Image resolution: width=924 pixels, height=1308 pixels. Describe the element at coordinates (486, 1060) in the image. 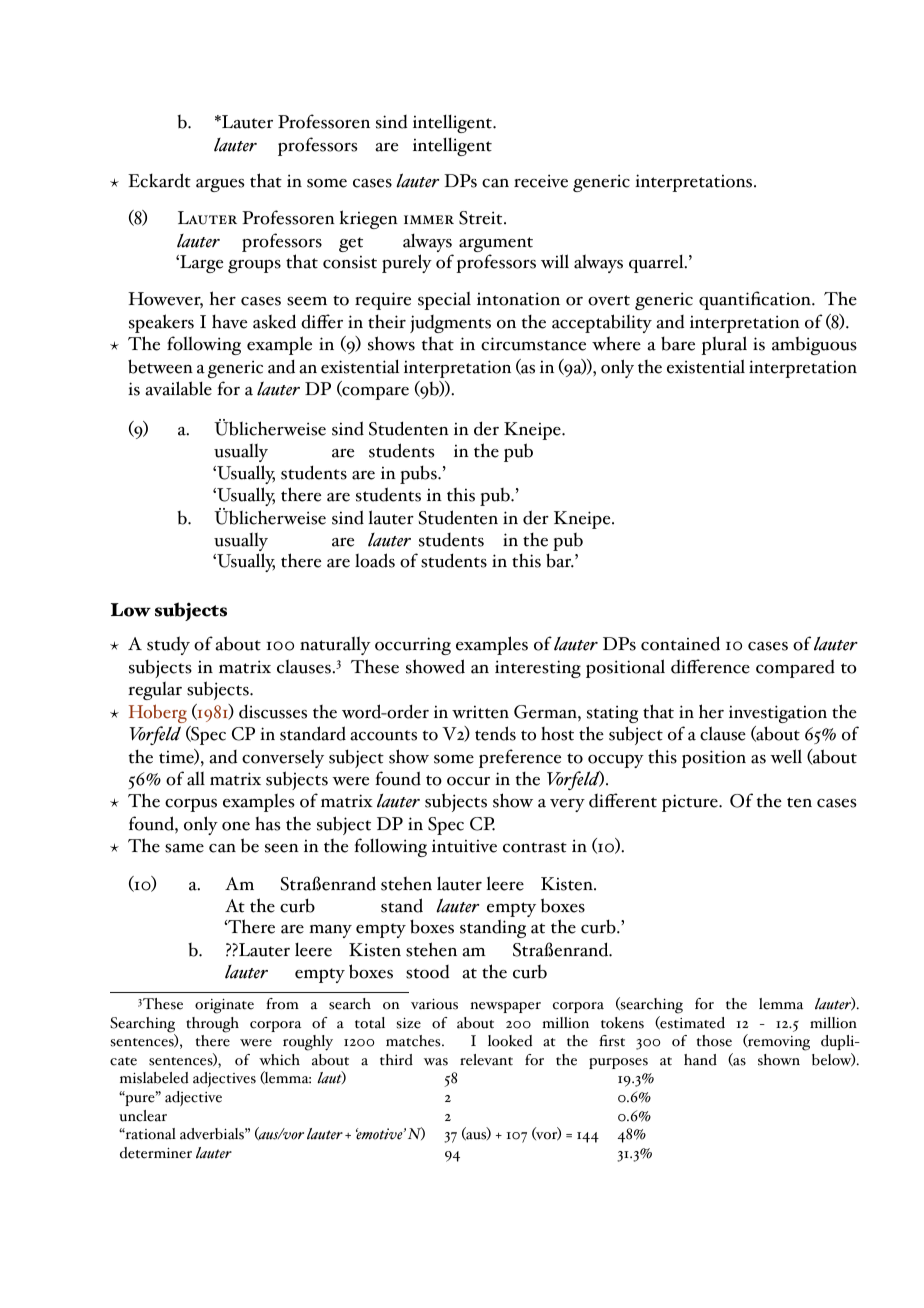

I see `relevant` at that location.
